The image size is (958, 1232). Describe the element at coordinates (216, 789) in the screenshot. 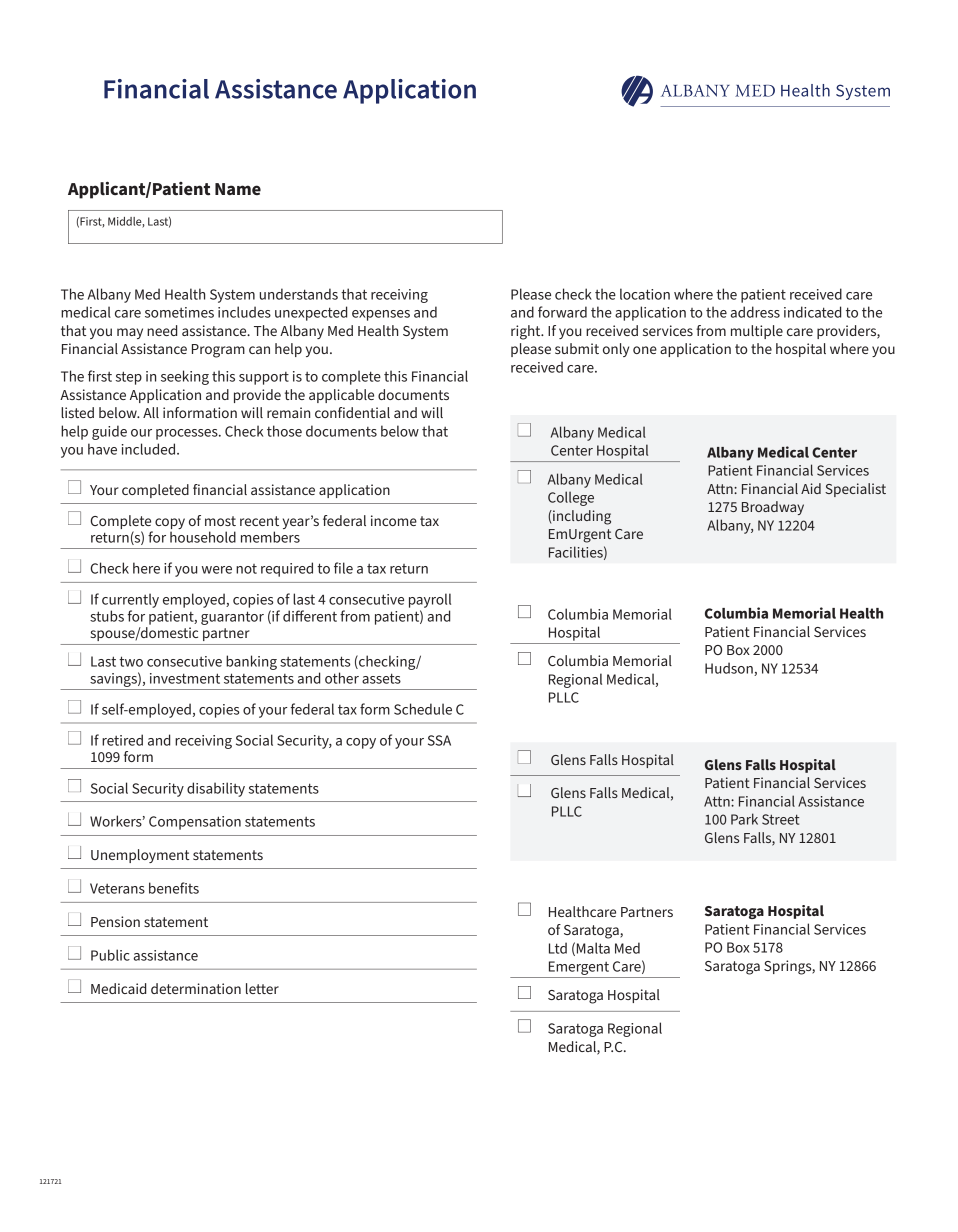

I see `disability` at that location.
